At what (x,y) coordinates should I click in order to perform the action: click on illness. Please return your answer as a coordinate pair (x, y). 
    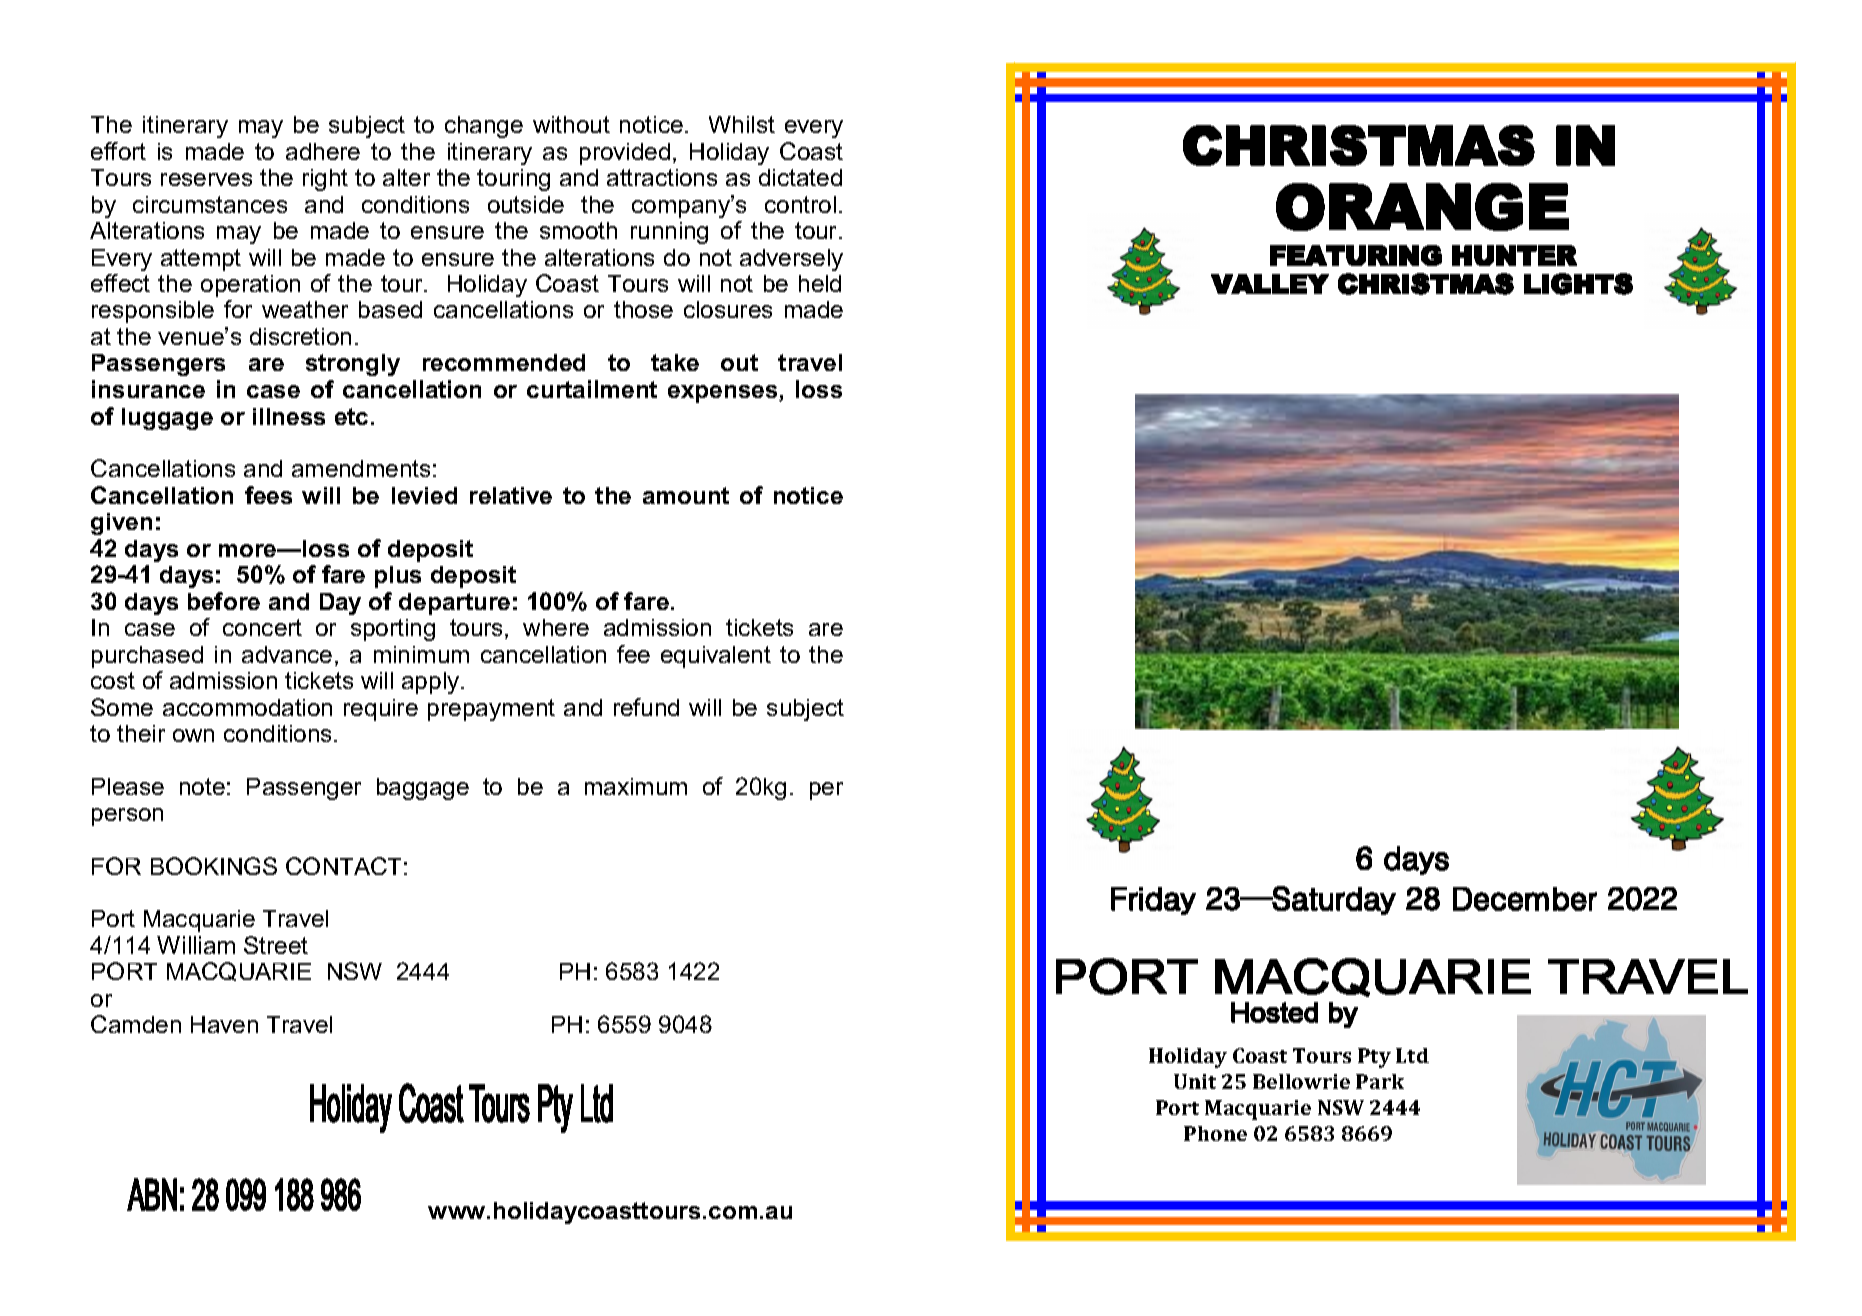
    Looking at the image, I should click on (289, 416).
